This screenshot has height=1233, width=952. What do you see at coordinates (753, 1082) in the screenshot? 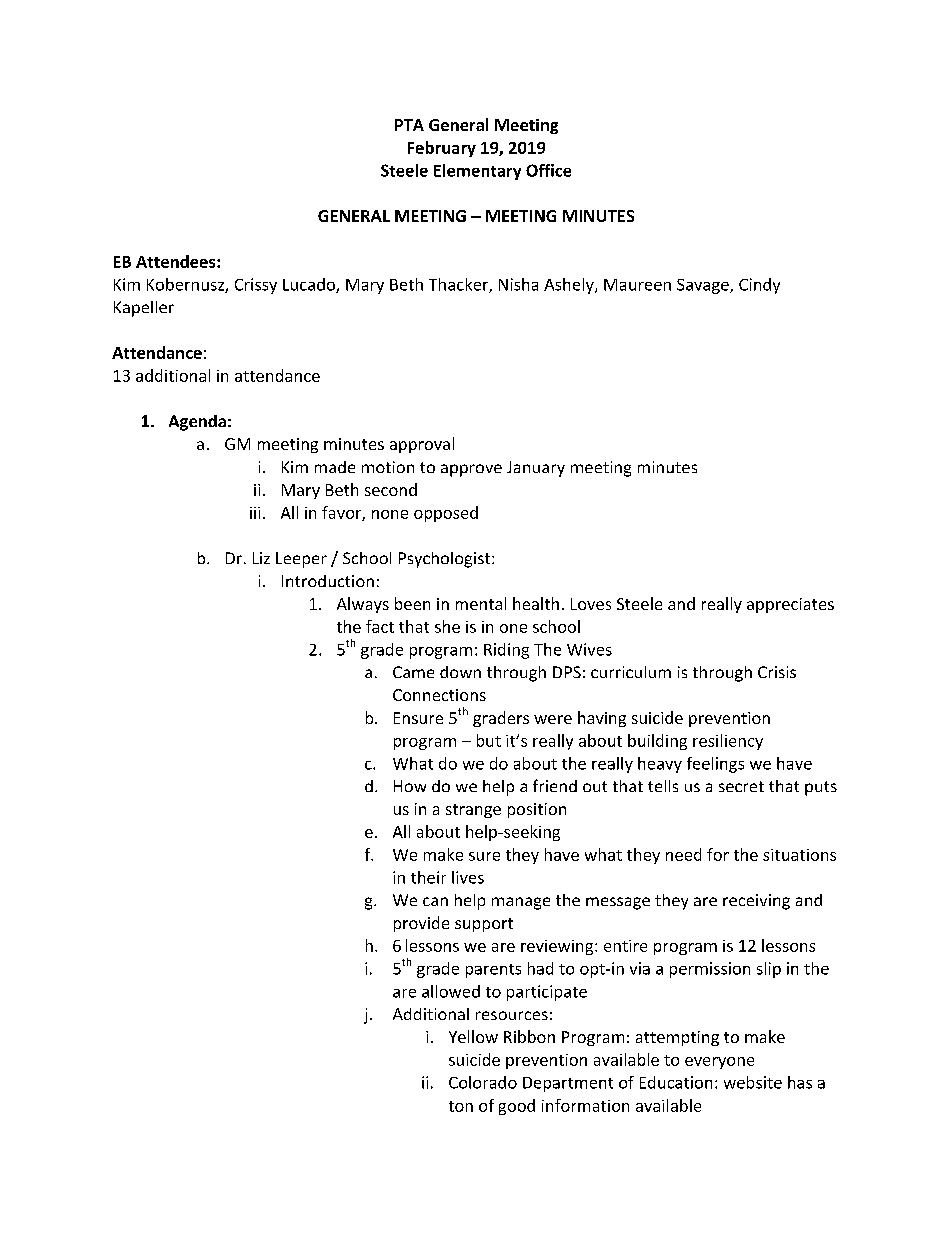
I see `website` at bounding box center [753, 1082].
